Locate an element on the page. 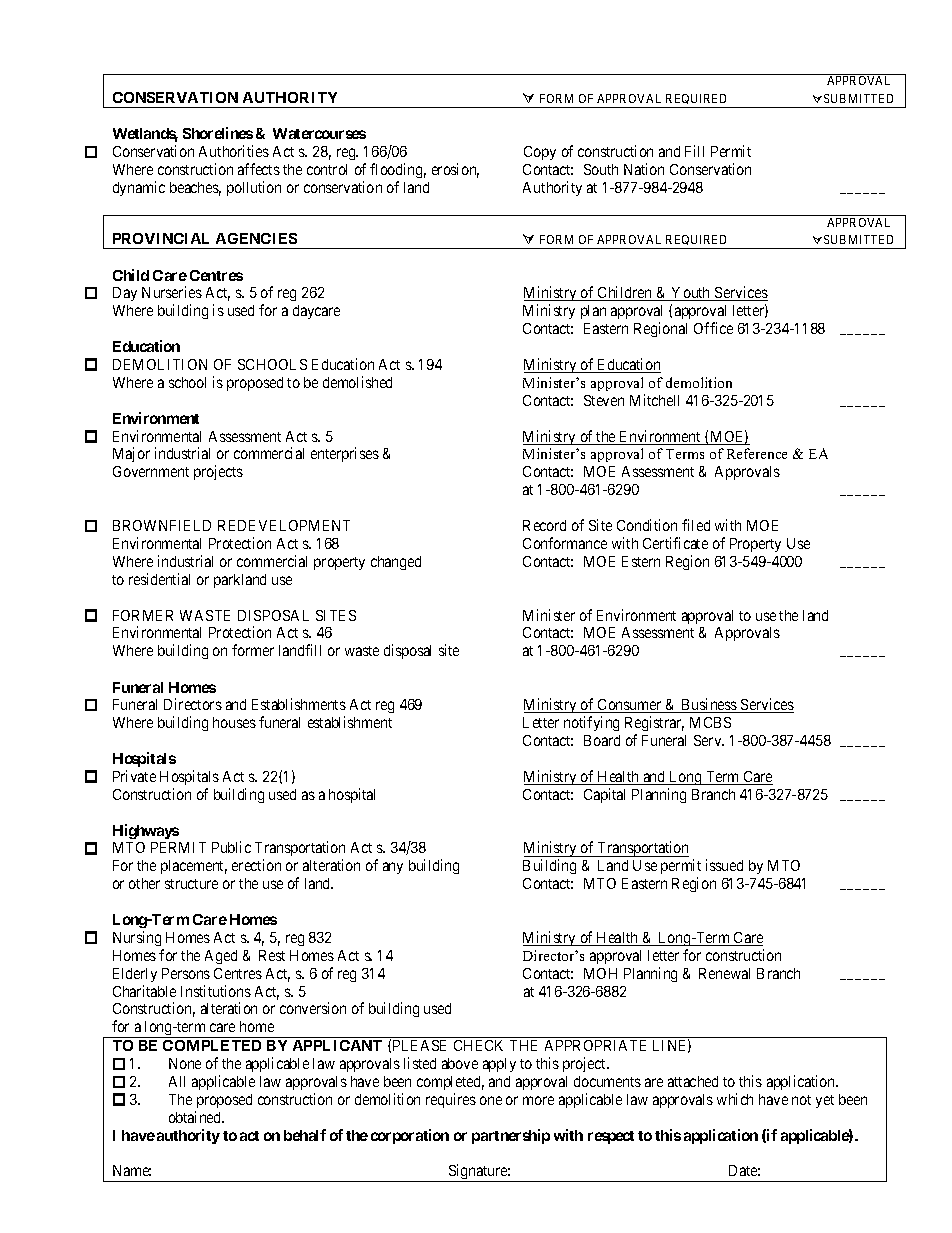 The height and width of the document is (1233, 952). Record is located at coordinates (544, 525).
